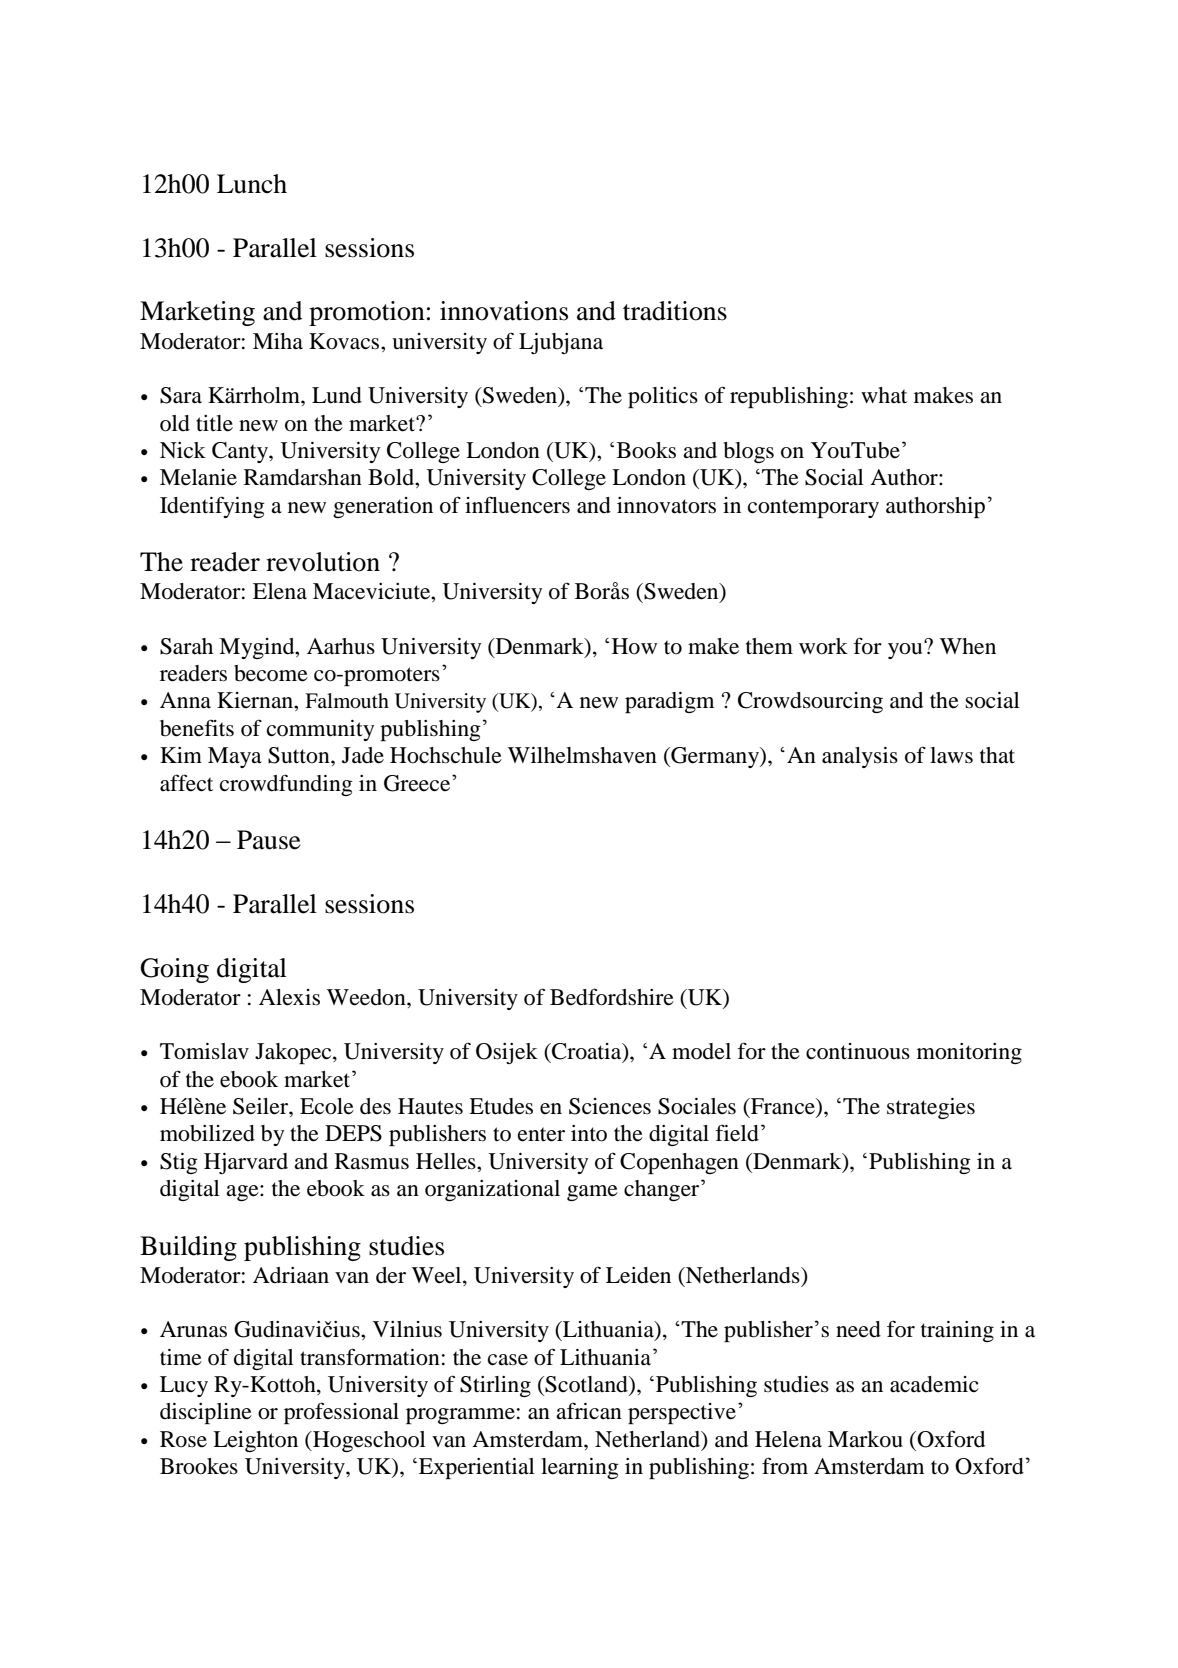 The width and height of the screenshot is (1178, 1668). Describe the element at coordinates (271, 673) in the screenshot. I see `become` at that location.
